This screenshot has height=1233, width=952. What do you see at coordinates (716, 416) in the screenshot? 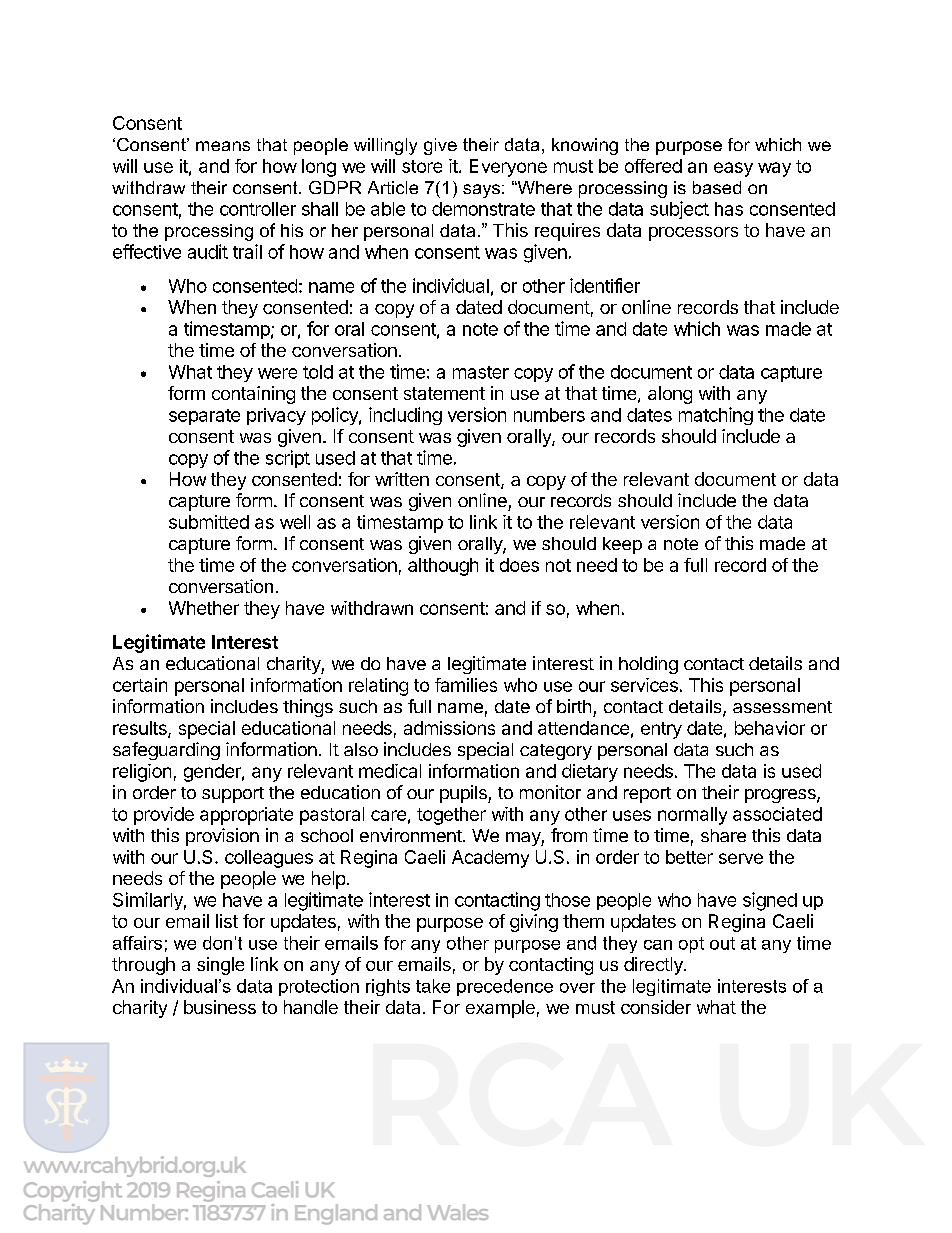
I see `matching` at bounding box center [716, 416].
